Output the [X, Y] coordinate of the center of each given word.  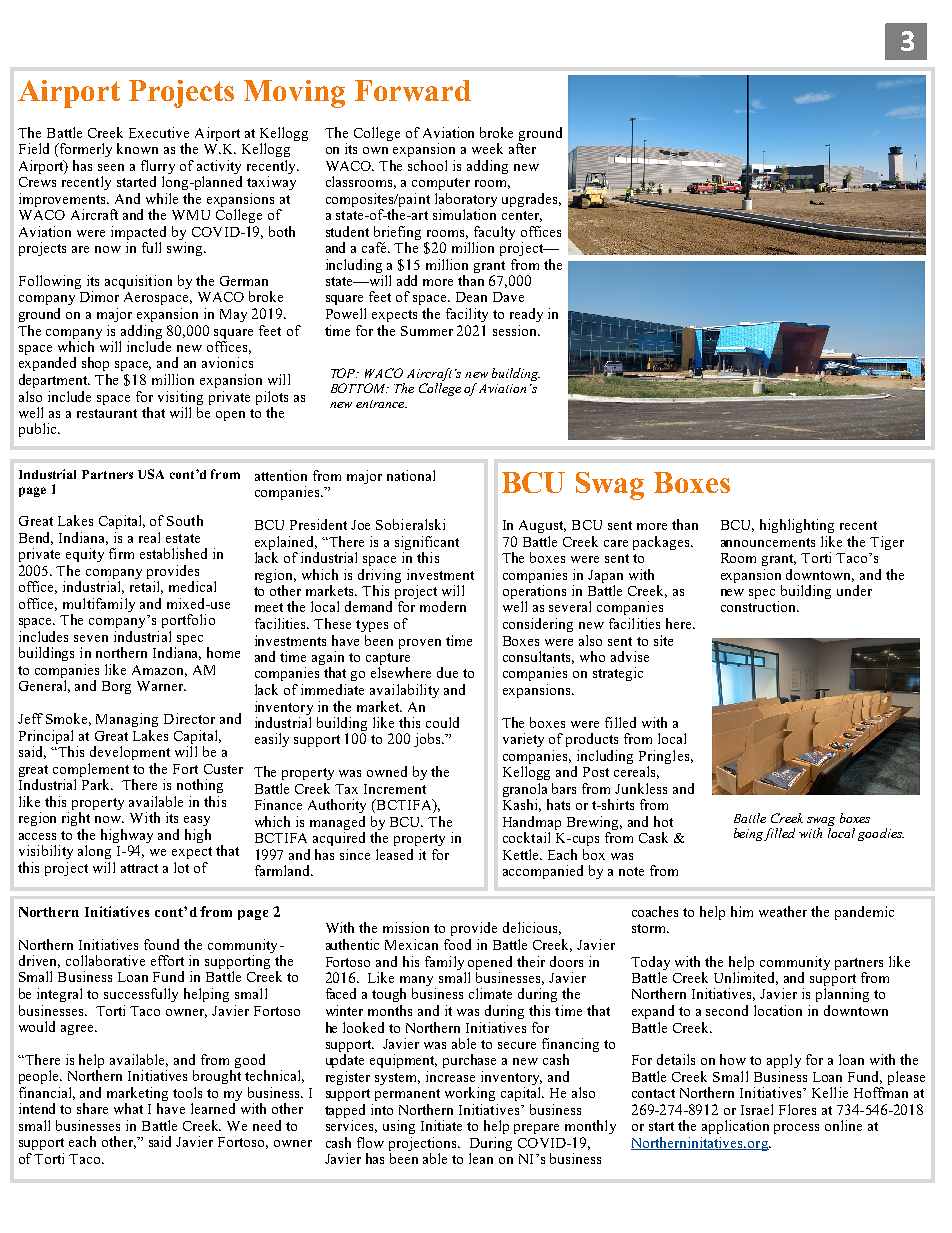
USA [151, 474]
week [487, 148]
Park [97, 784]
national [411, 475]
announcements [768, 542]
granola [526, 791]
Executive [159, 132]
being [749, 834]
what [128, 1108]
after [522, 148]
